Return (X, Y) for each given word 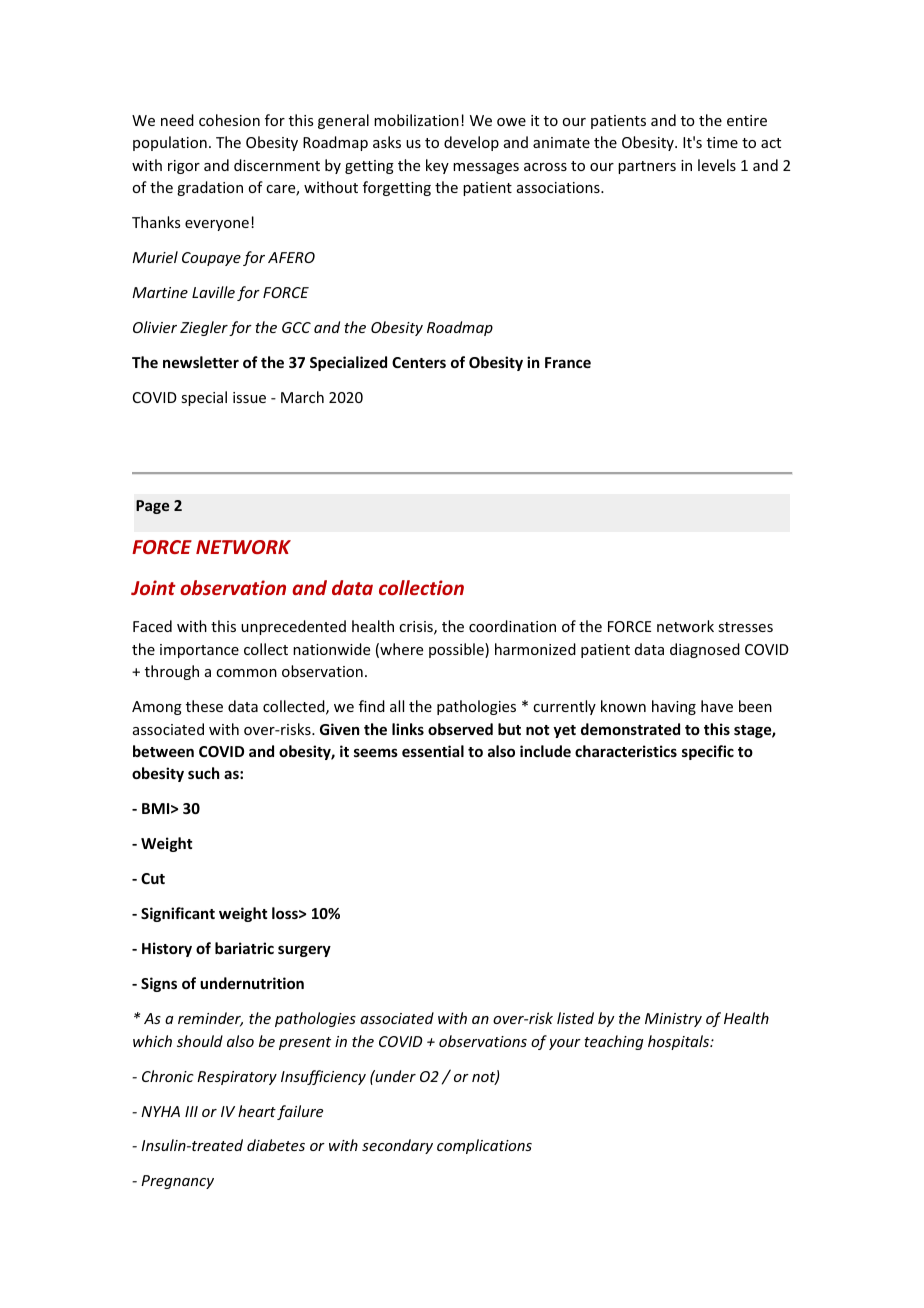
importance (199, 651)
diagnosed (705, 650)
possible (457, 650)
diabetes (276, 1145)
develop (471, 143)
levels (717, 165)
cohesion (229, 120)
